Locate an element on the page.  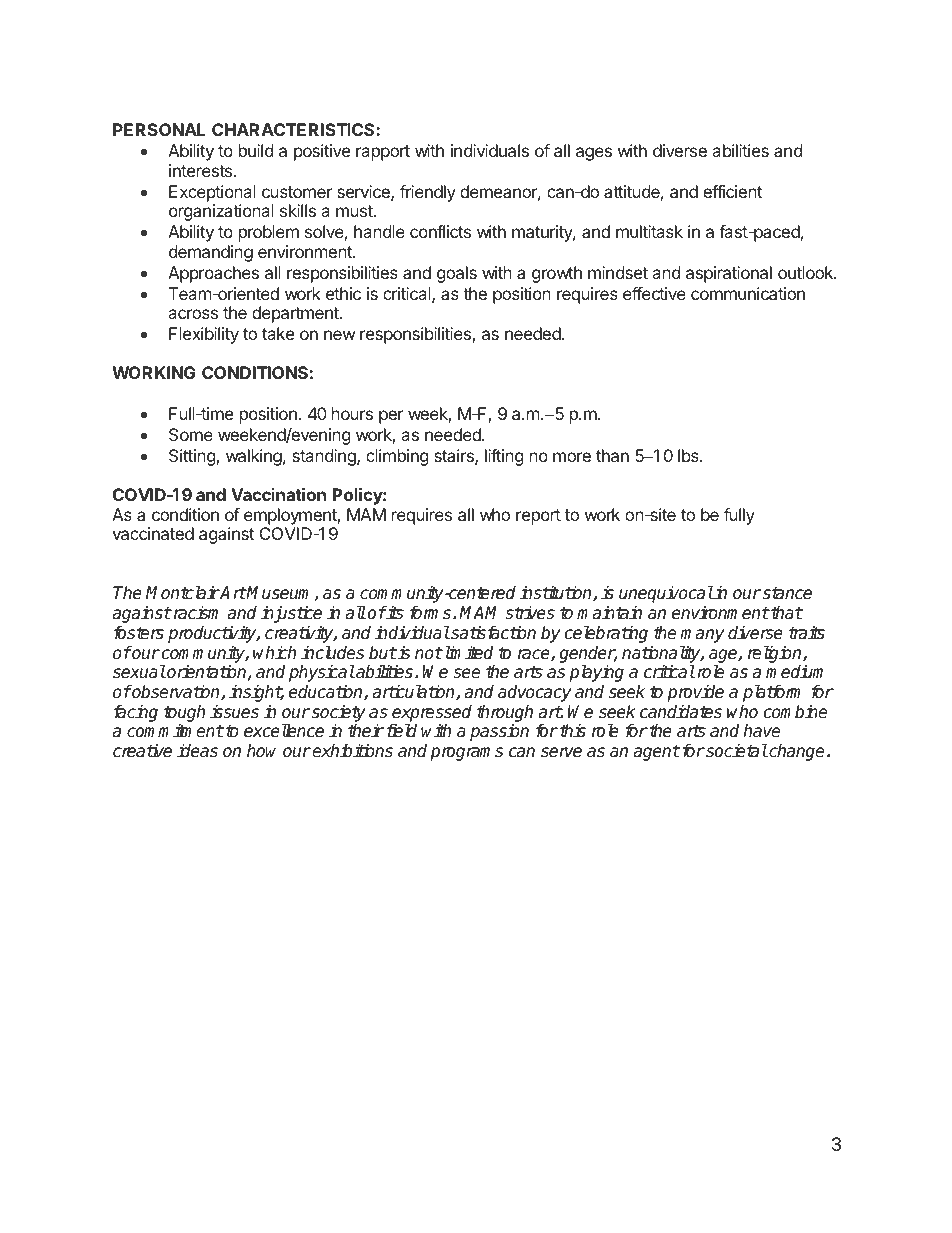
efficient is located at coordinates (732, 191).
